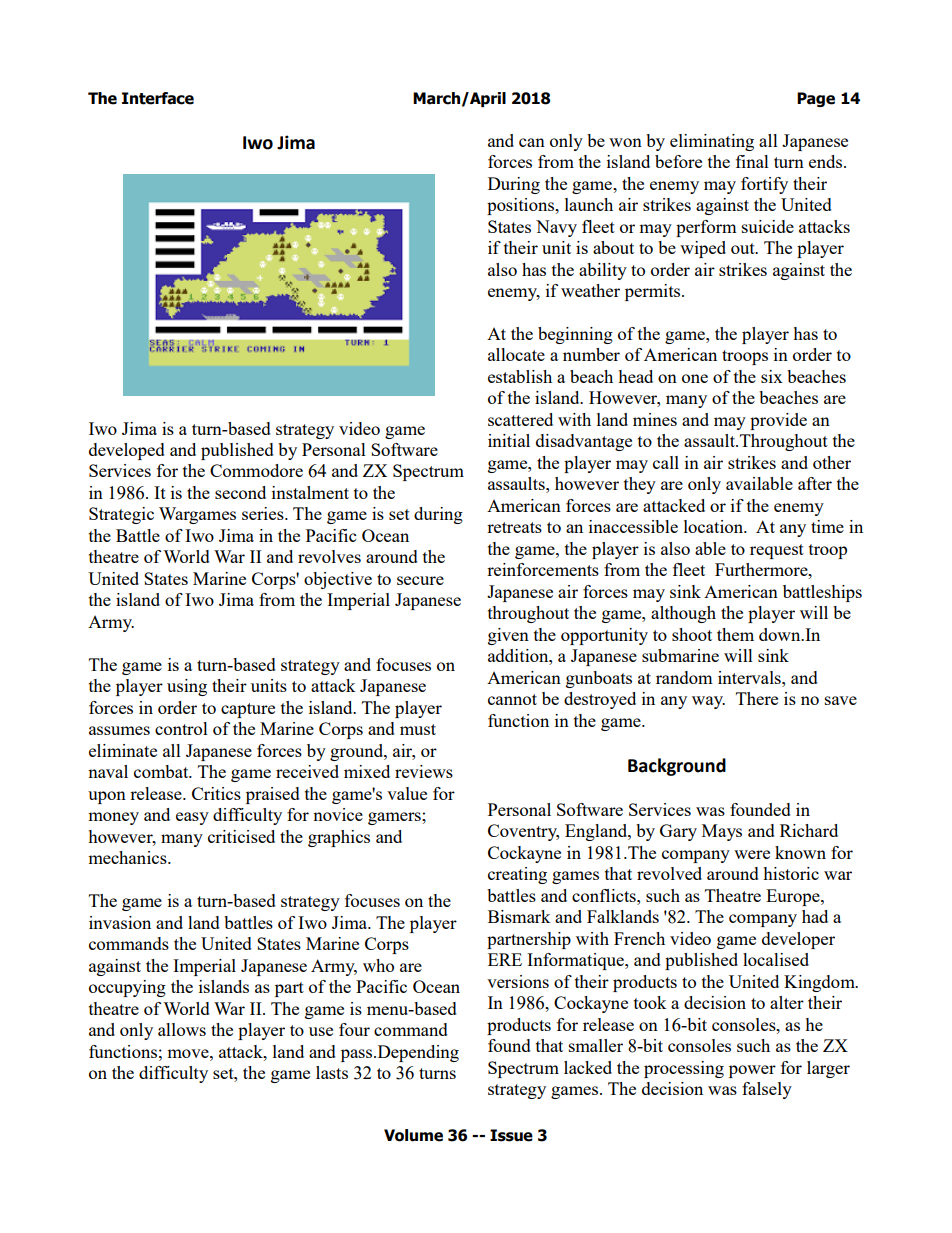 This screenshot has width=952, height=1233. What do you see at coordinates (521, 206) in the screenshot?
I see `positions` at bounding box center [521, 206].
